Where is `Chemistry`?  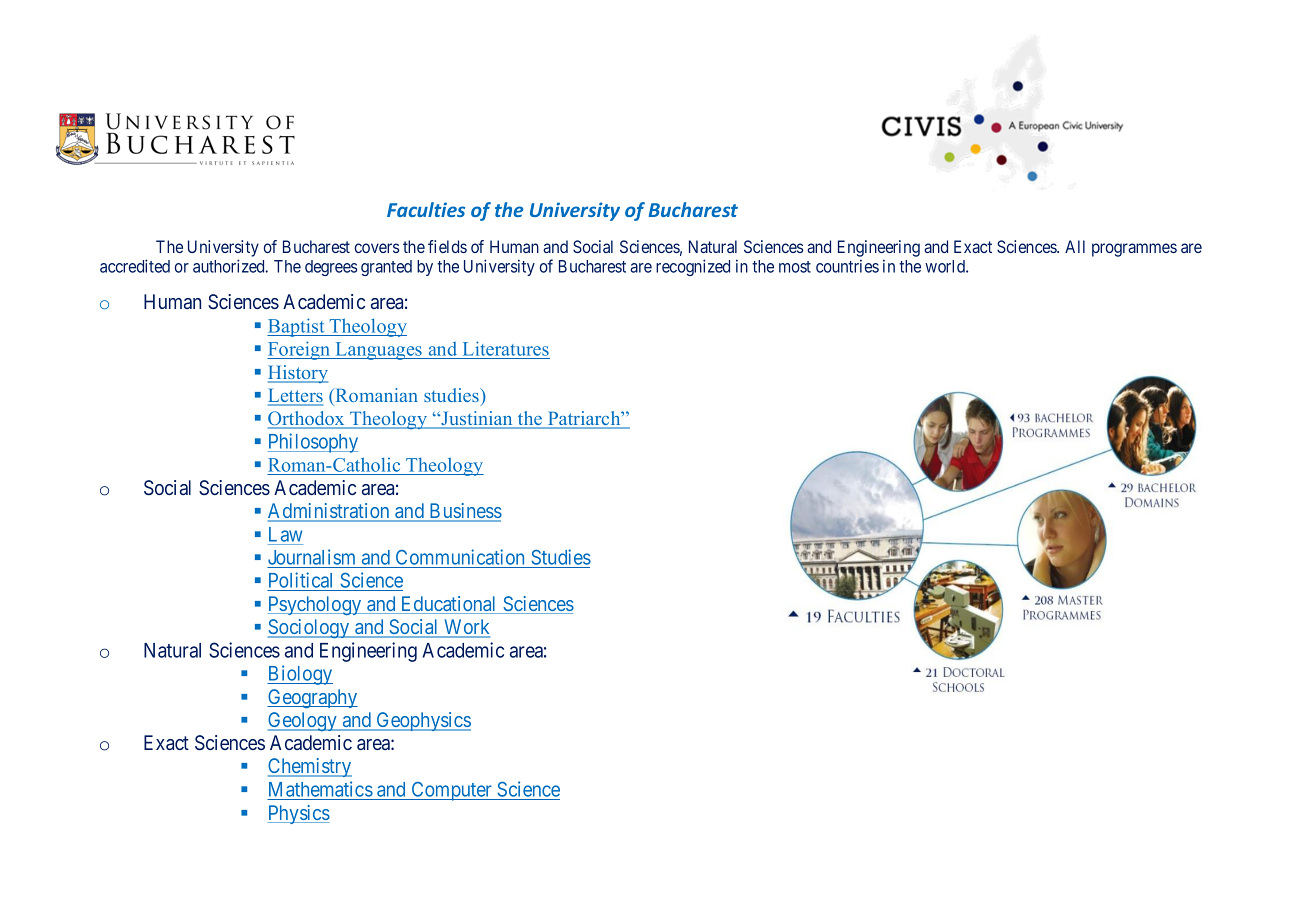 Chemistry is located at coordinates (310, 767).
